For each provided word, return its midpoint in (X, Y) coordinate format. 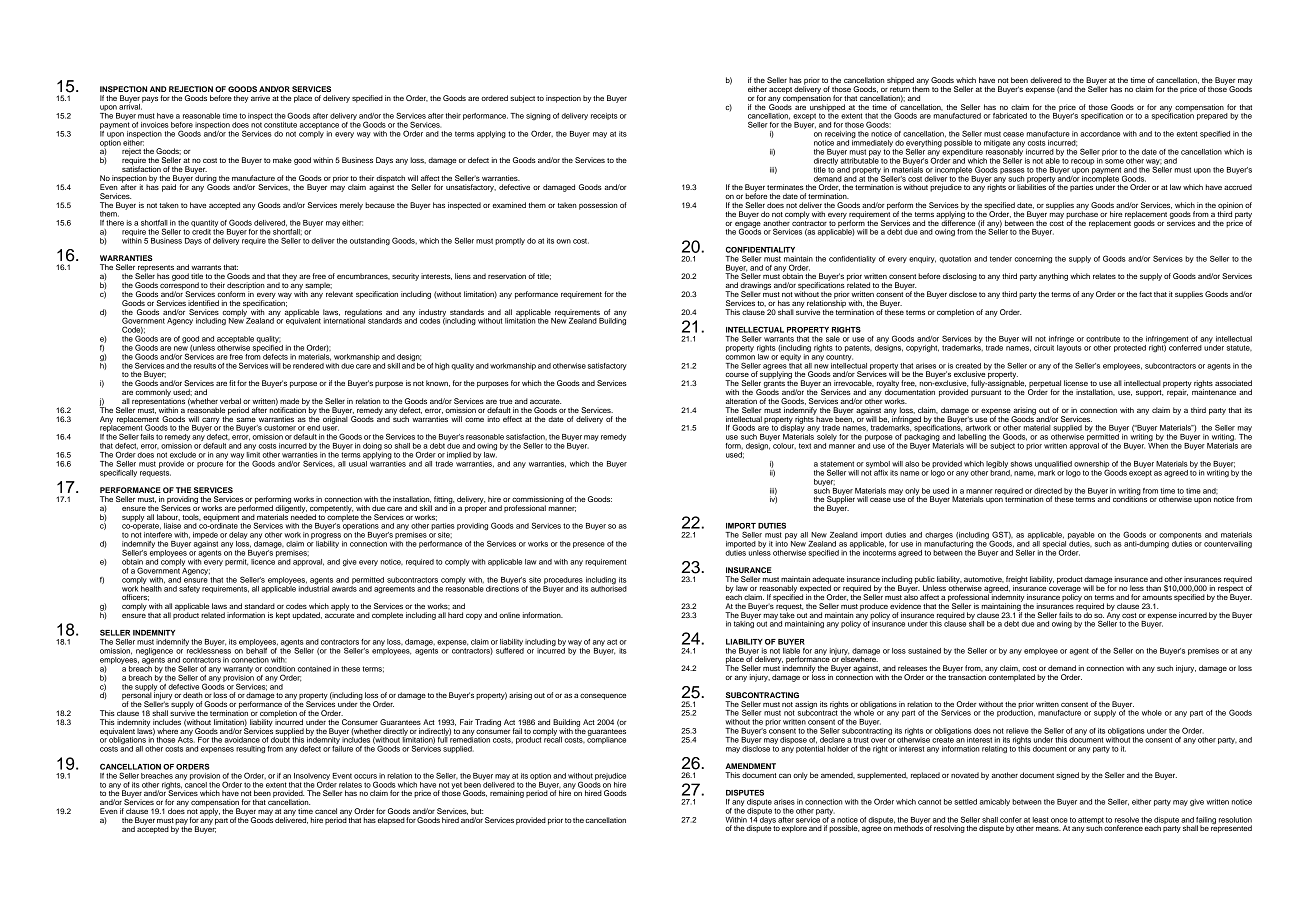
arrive (260, 98)
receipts (604, 116)
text (805, 446)
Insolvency (312, 777)
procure (210, 465)
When (1158, 444)
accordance (1100, 134)
